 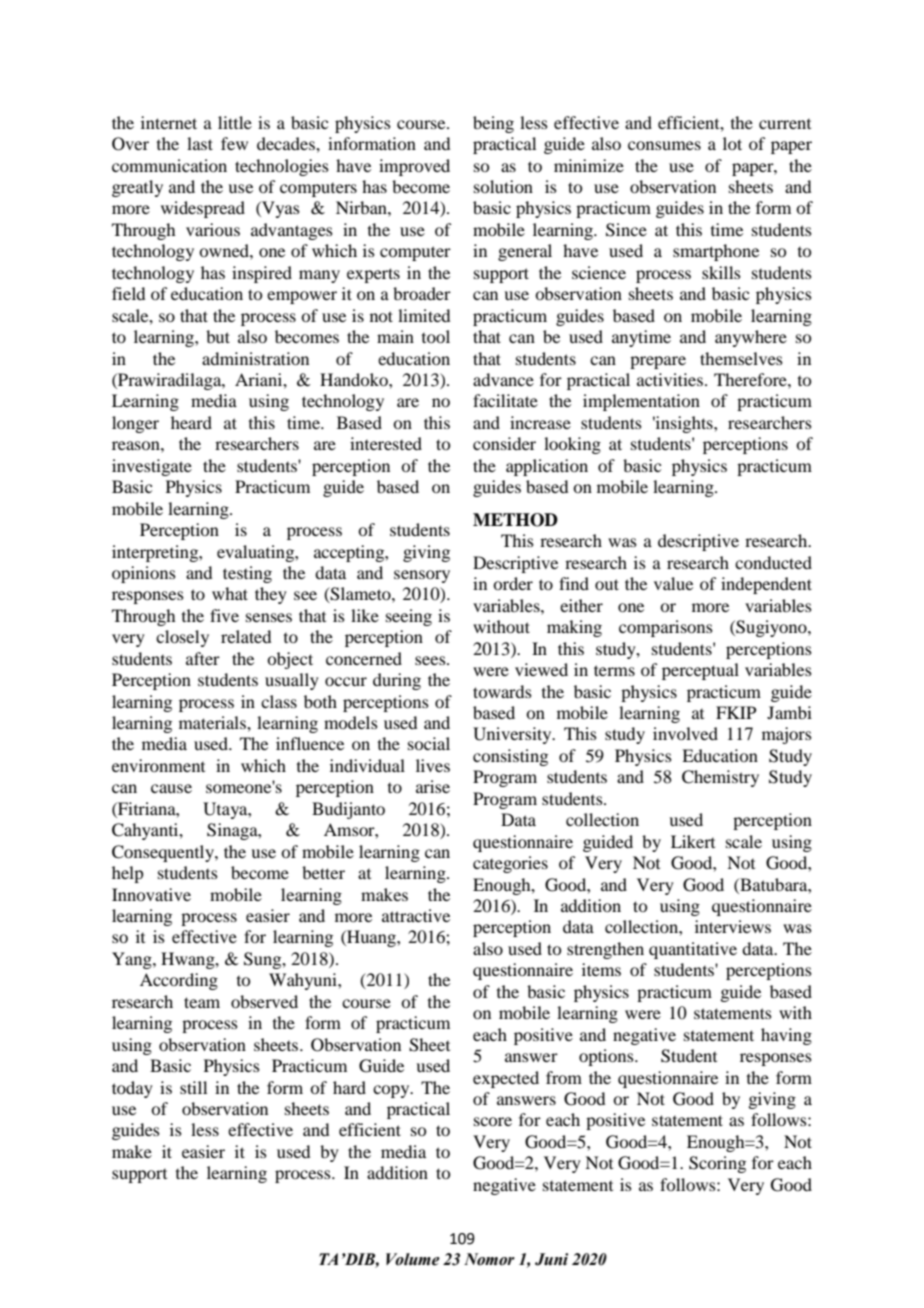 What do you see at coordinates (414, 167) in the page?
I see `improved` at bounding box center [414, 167].
